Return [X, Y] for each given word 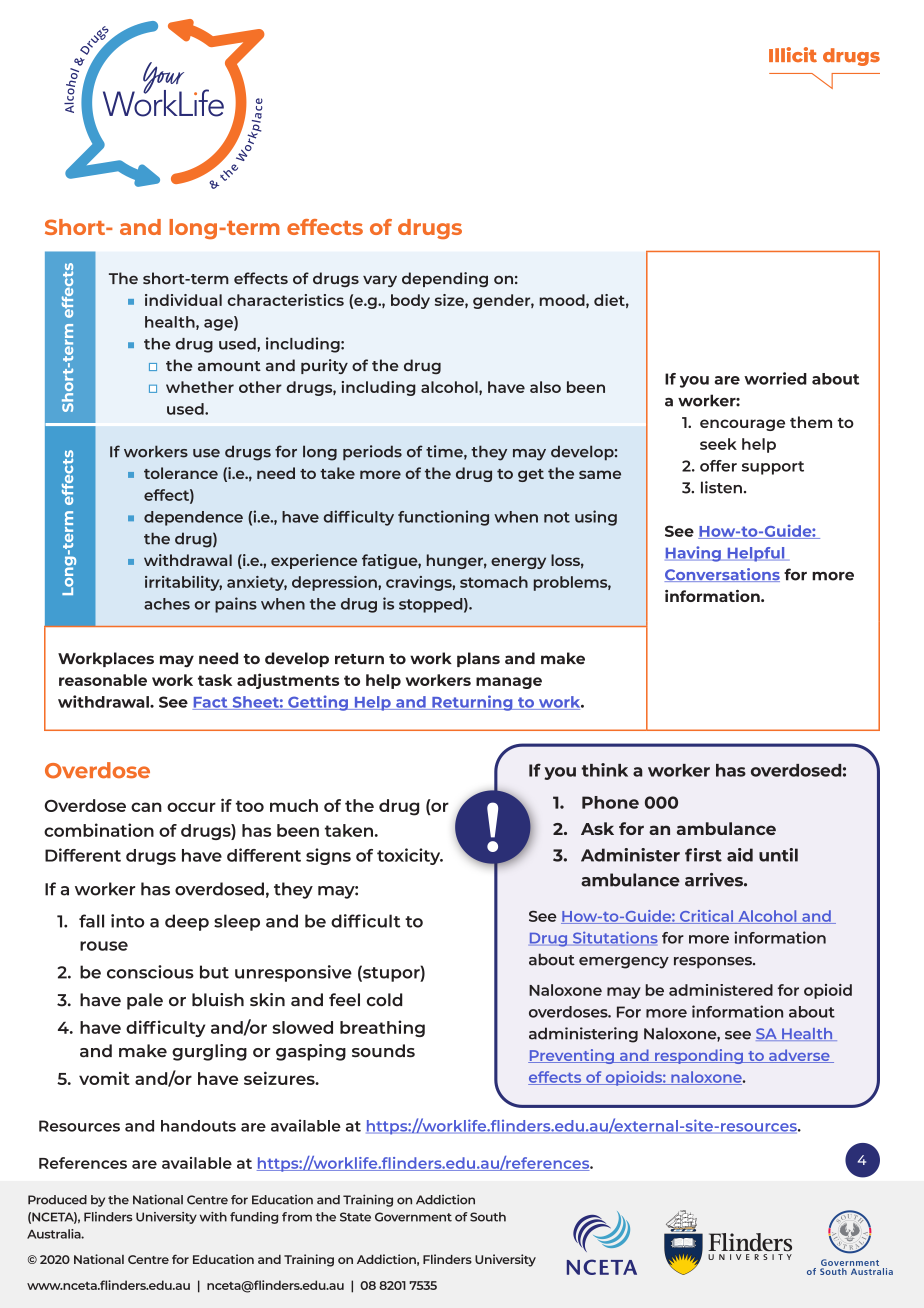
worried [775, 378]
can [146, 807]
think [604, 770]
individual [183, 300]
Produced [57, 1200]
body [410, 301]
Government [413, 1217]
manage [509, 683]
